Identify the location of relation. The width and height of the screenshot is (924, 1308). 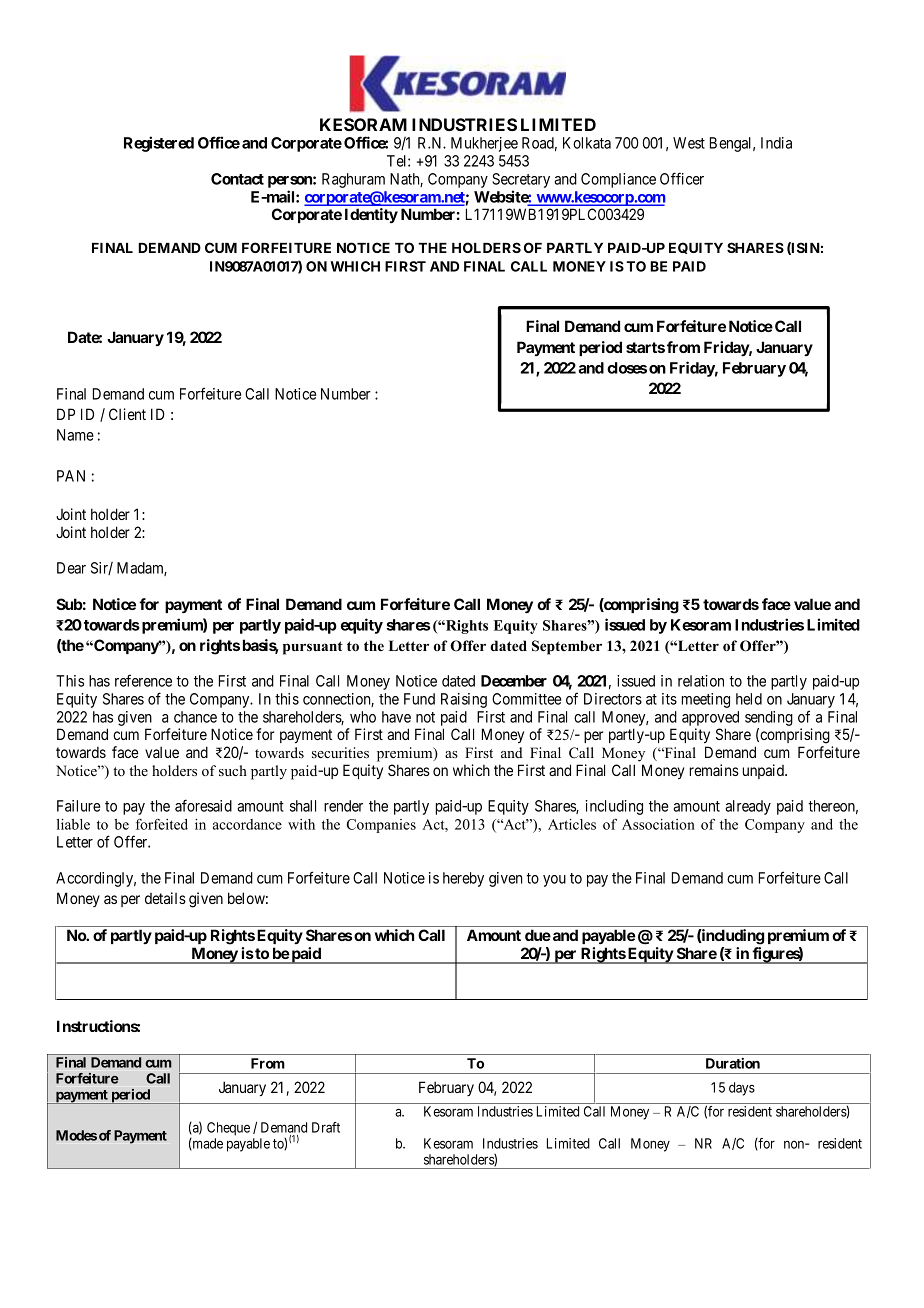
(701, 681).
